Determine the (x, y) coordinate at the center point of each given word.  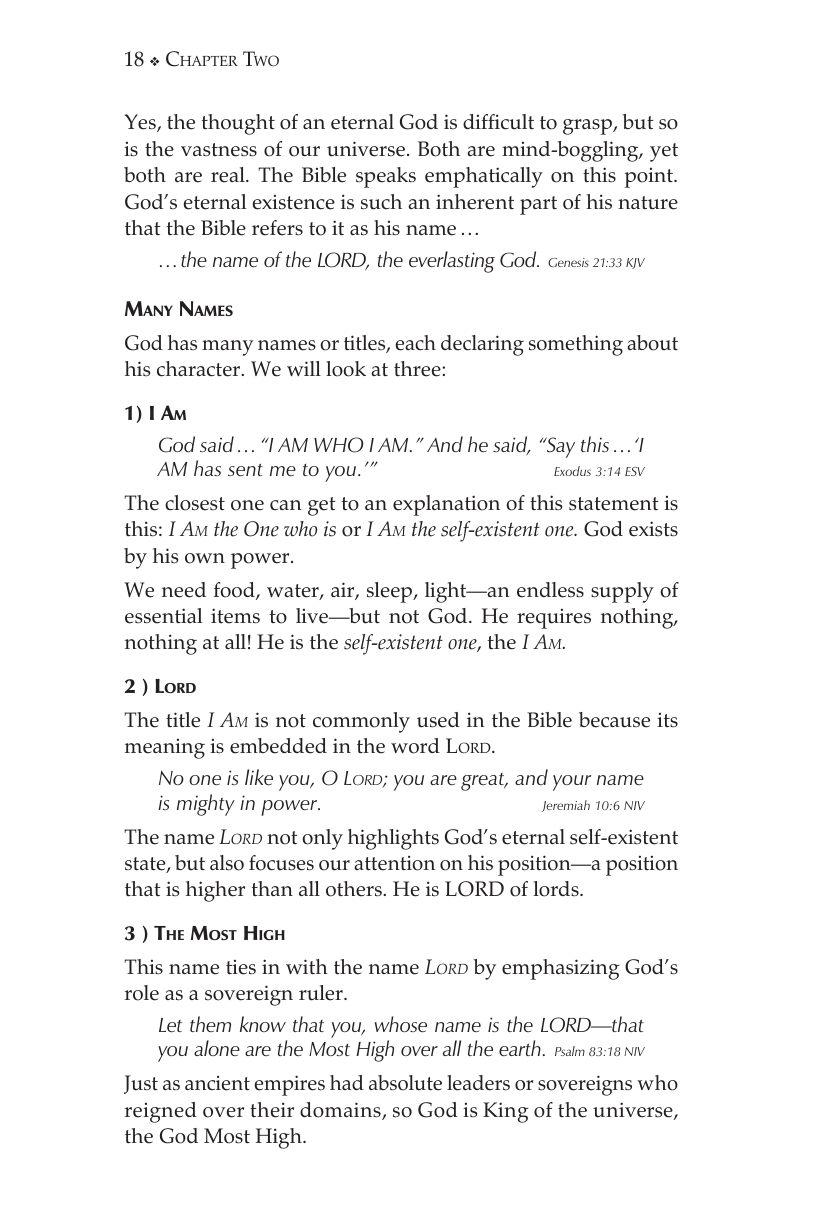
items (235, 616)
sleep (391, 592)
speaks (386, 177)
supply (622, 592)
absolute (405, 1083)
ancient (217, 1083)
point (650, 178)
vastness (219, 150)
